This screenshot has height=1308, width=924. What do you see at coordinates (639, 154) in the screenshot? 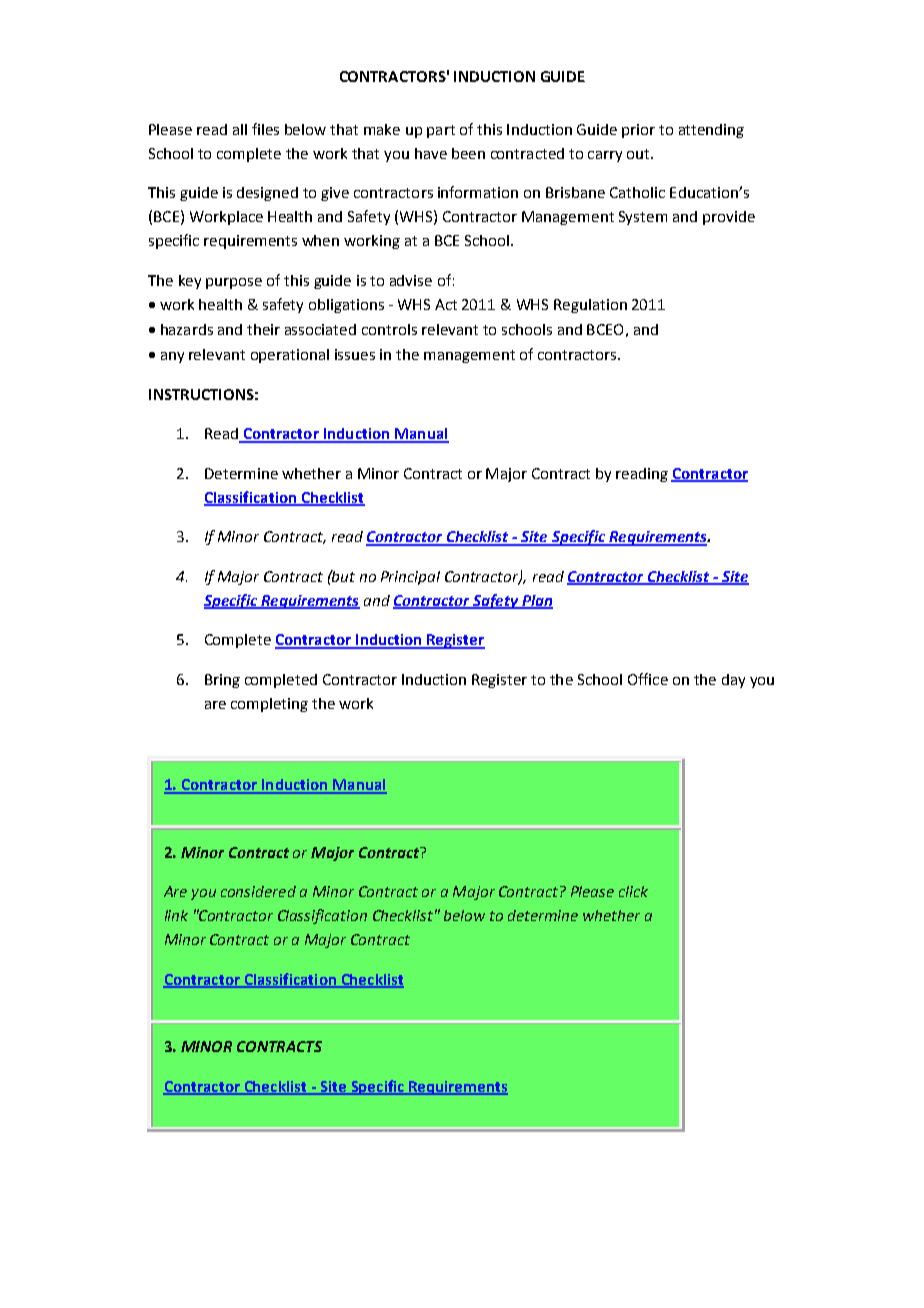
I see `out` at bounding box center [639, 154].
